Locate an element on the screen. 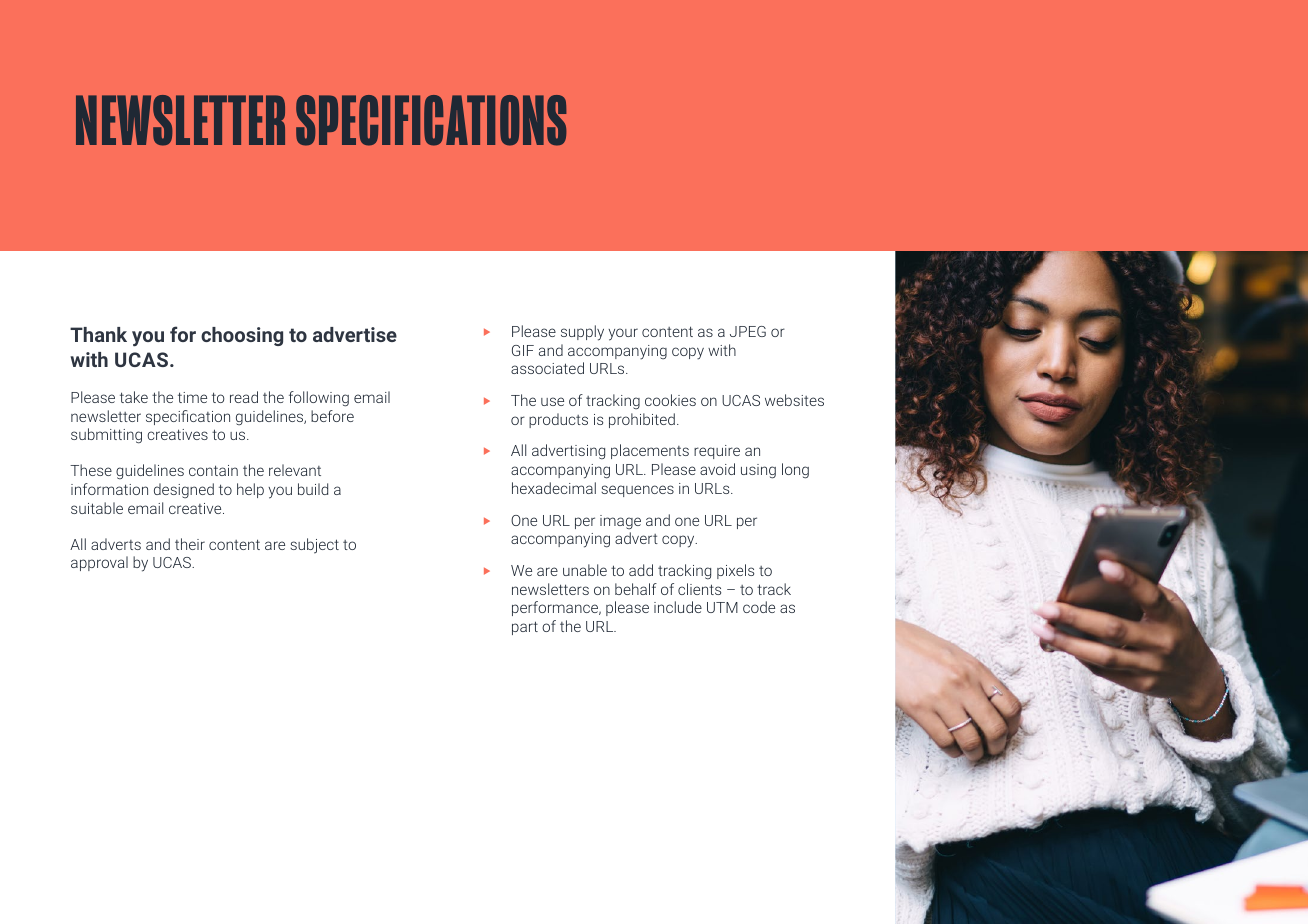 The height and width of the screenshot is (924, 1308). JPEG is located at coordinates (748, 331).
